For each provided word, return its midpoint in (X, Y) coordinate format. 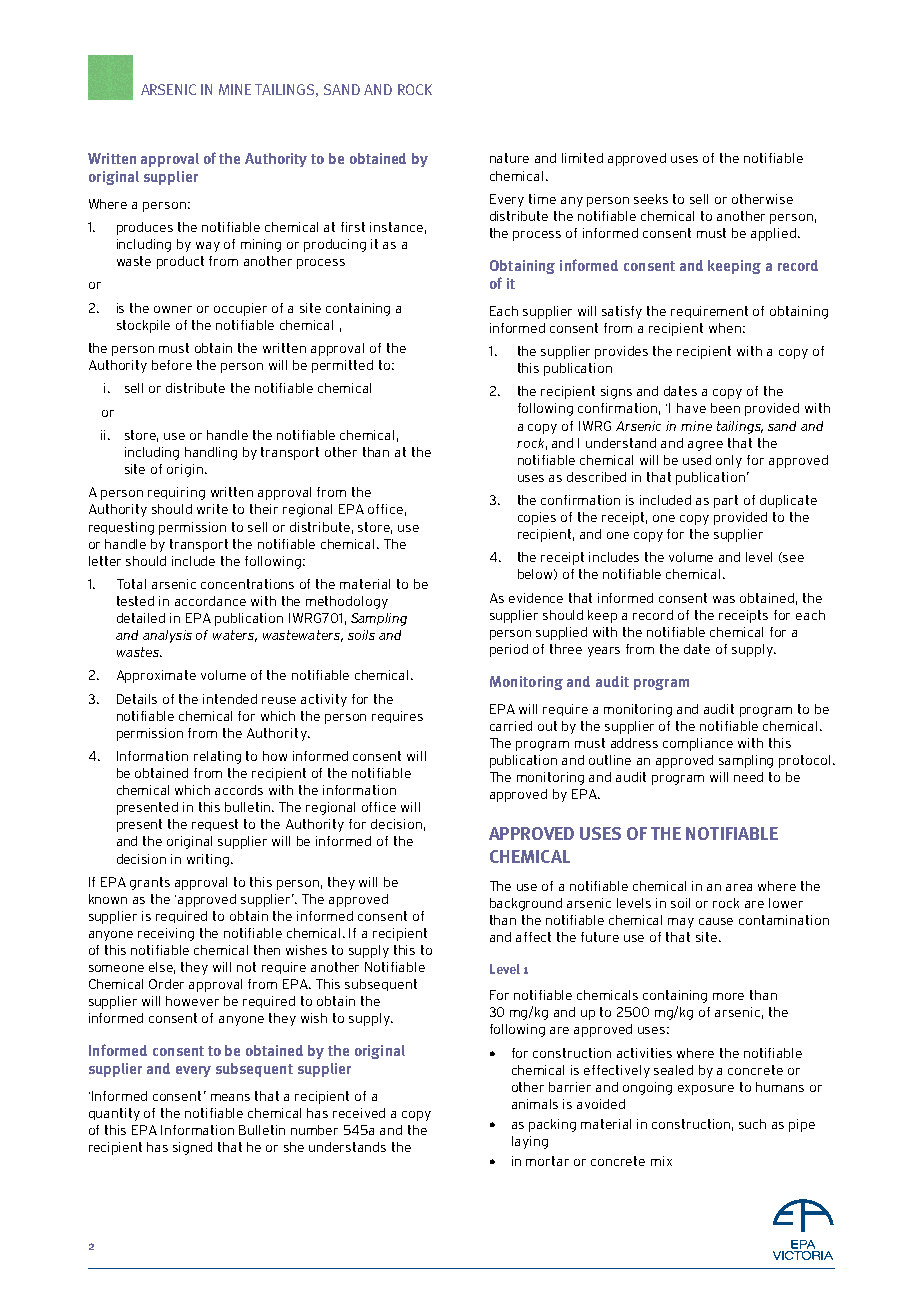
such (752, 1124)
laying (530, 1142)
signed (192, 1148)
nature (509, 158)
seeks (651, 199)
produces (145, 228)
